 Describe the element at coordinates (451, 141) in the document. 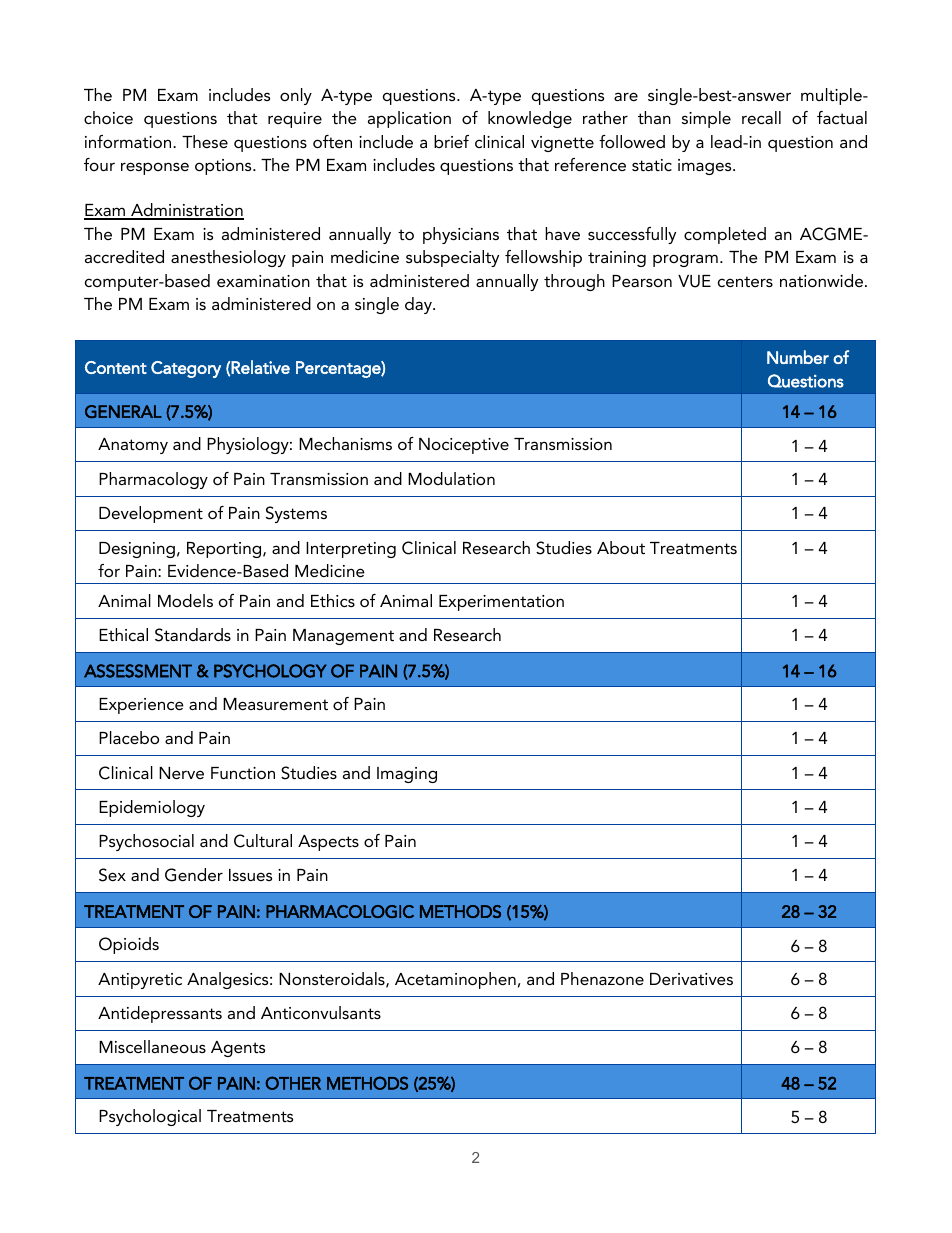

I see `brief` at that location.
